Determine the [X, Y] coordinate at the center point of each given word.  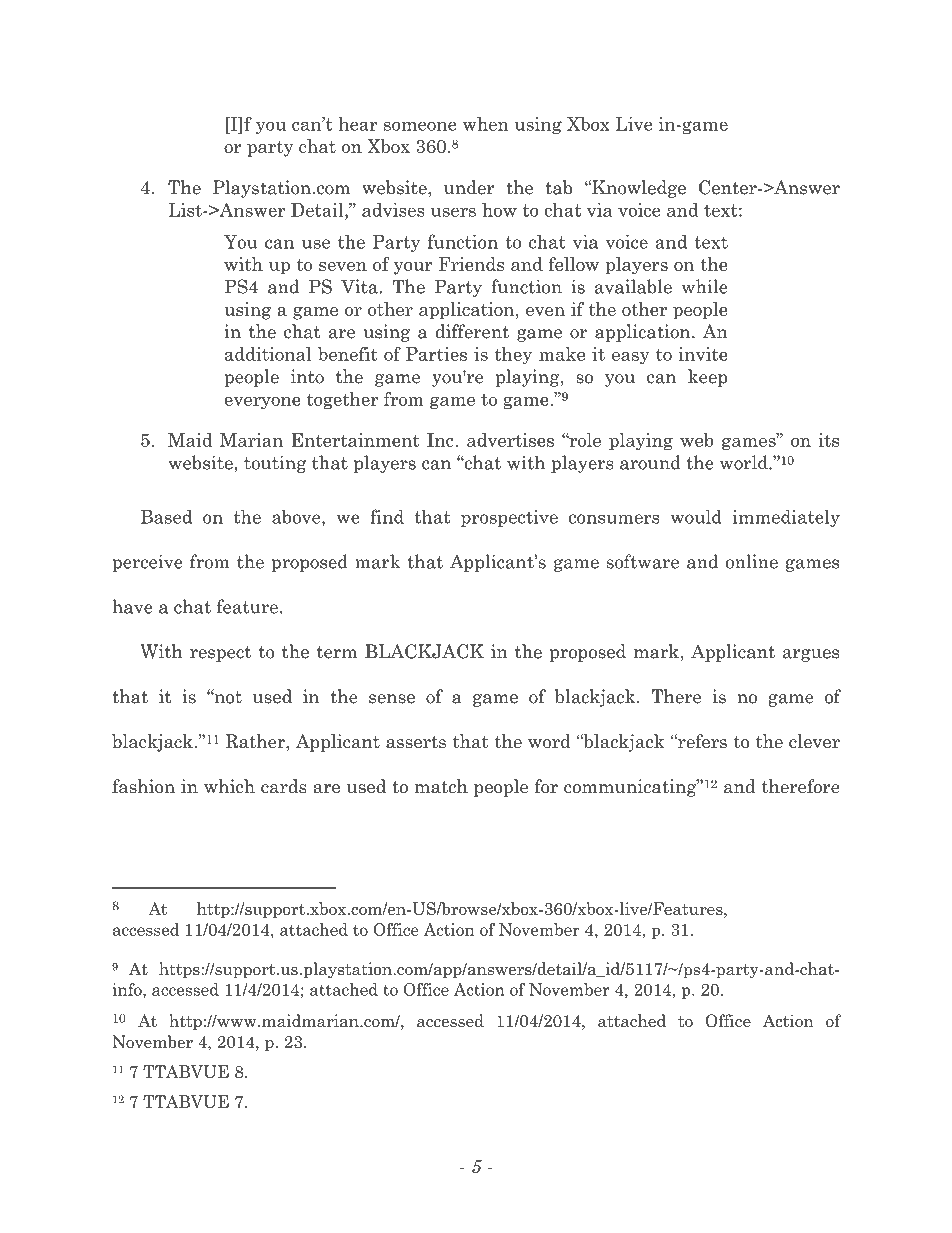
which [229, 786]
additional [268, 354]
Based [166, 516]
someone [420, 126]
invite [703, 354]
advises [393, 210]
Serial [100, 67]
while [705, 286]
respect [220, 654]
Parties [436, 354]
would [696, 516]
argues [811, 655]
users [453, 212]
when [486, 124]
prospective [509, 518]
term [337, 652]
